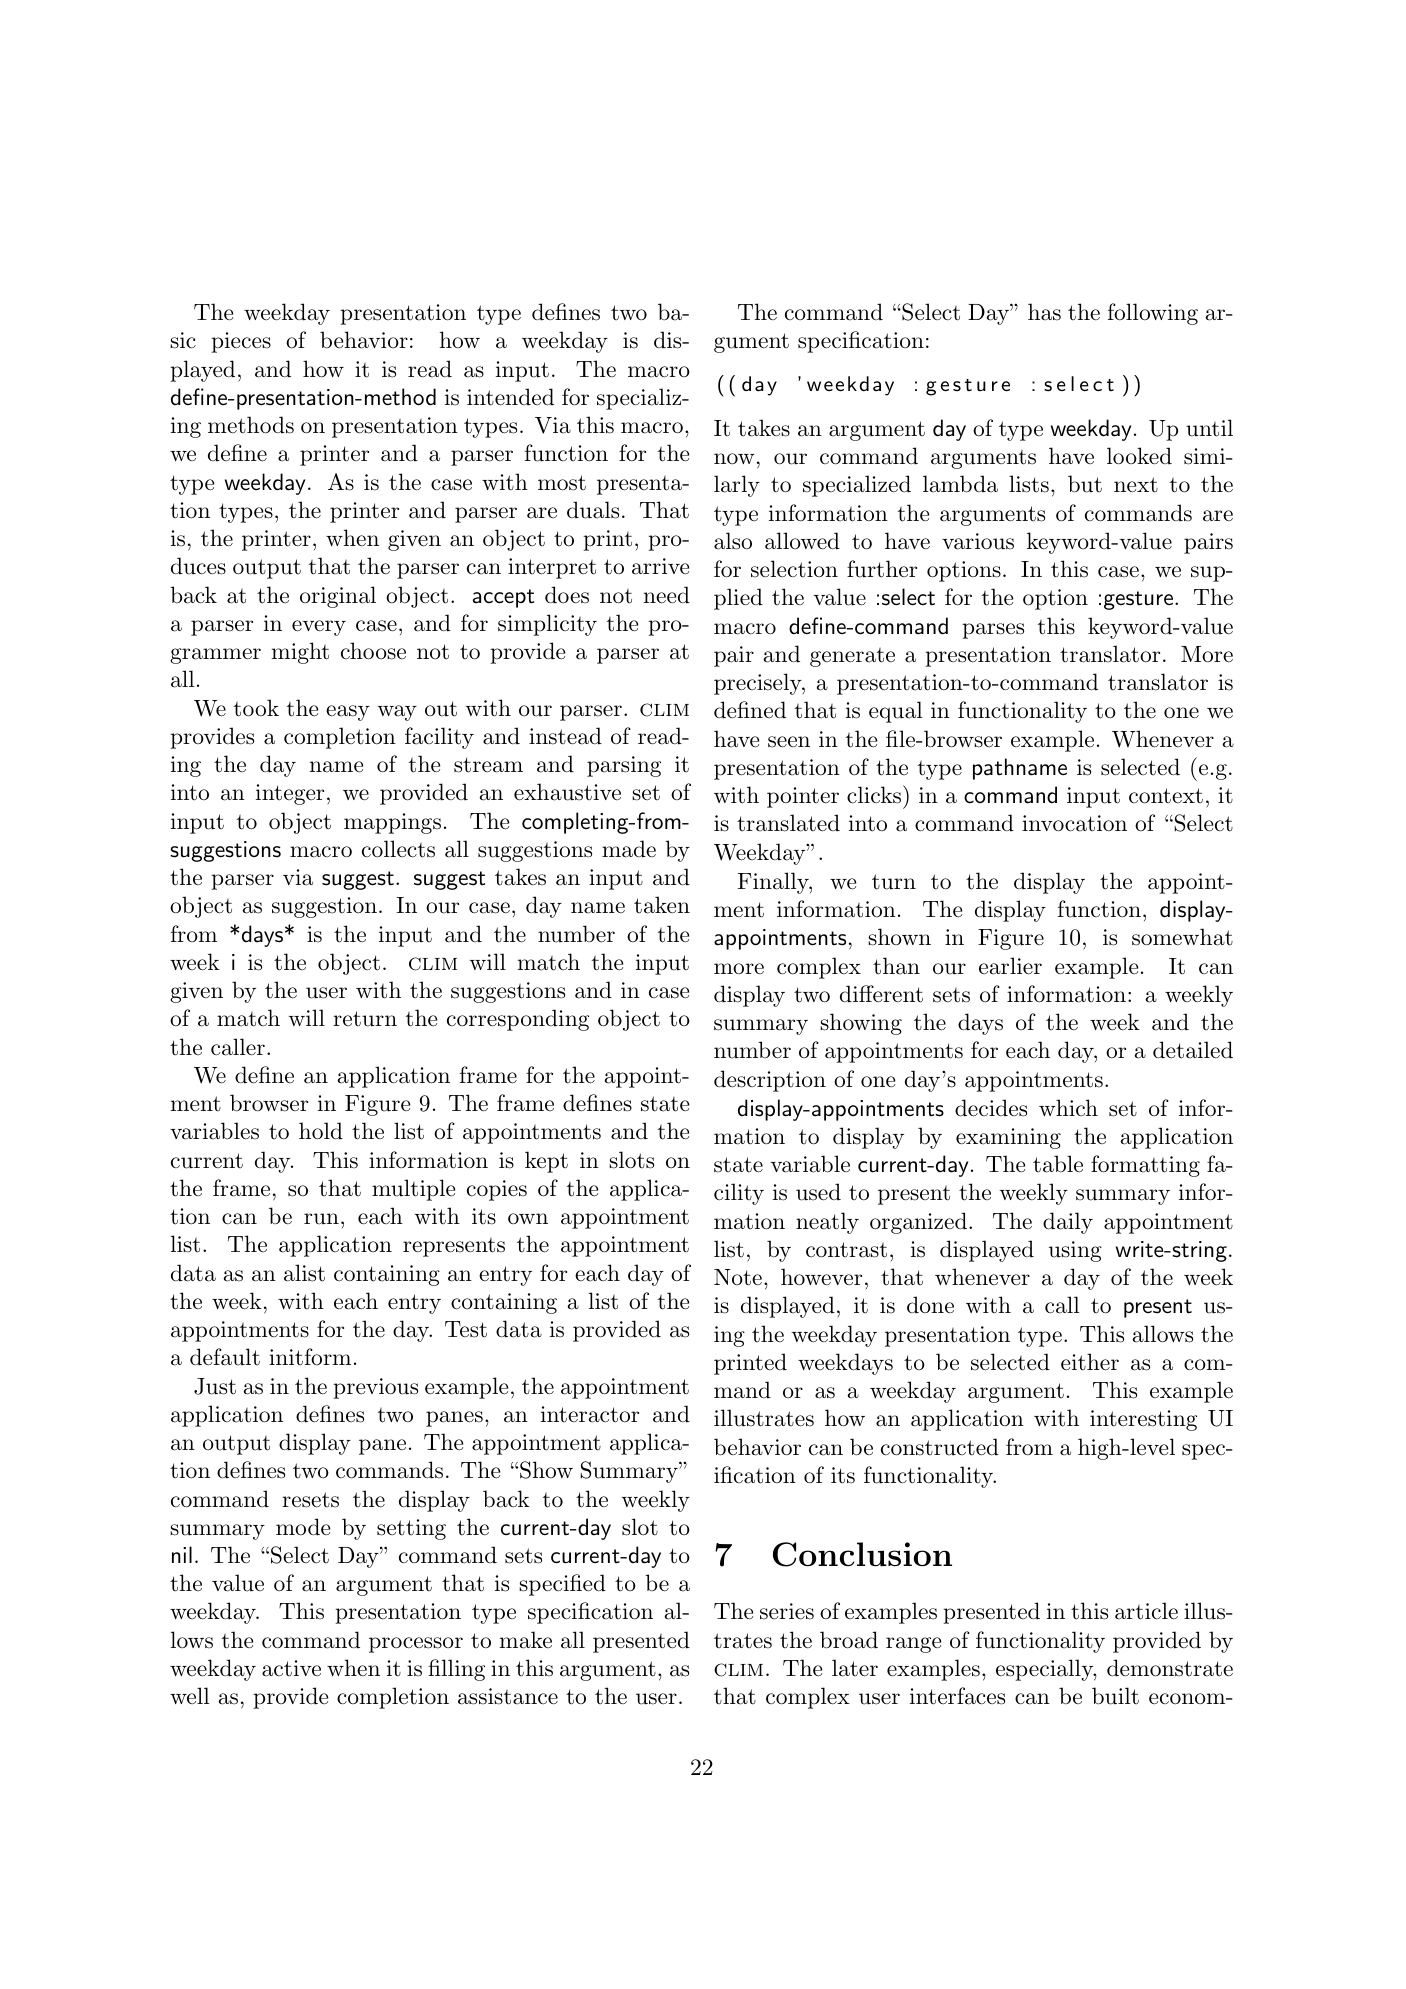 This document has height=1989, width=1406. I want to click on run, so click(321, 1219).
